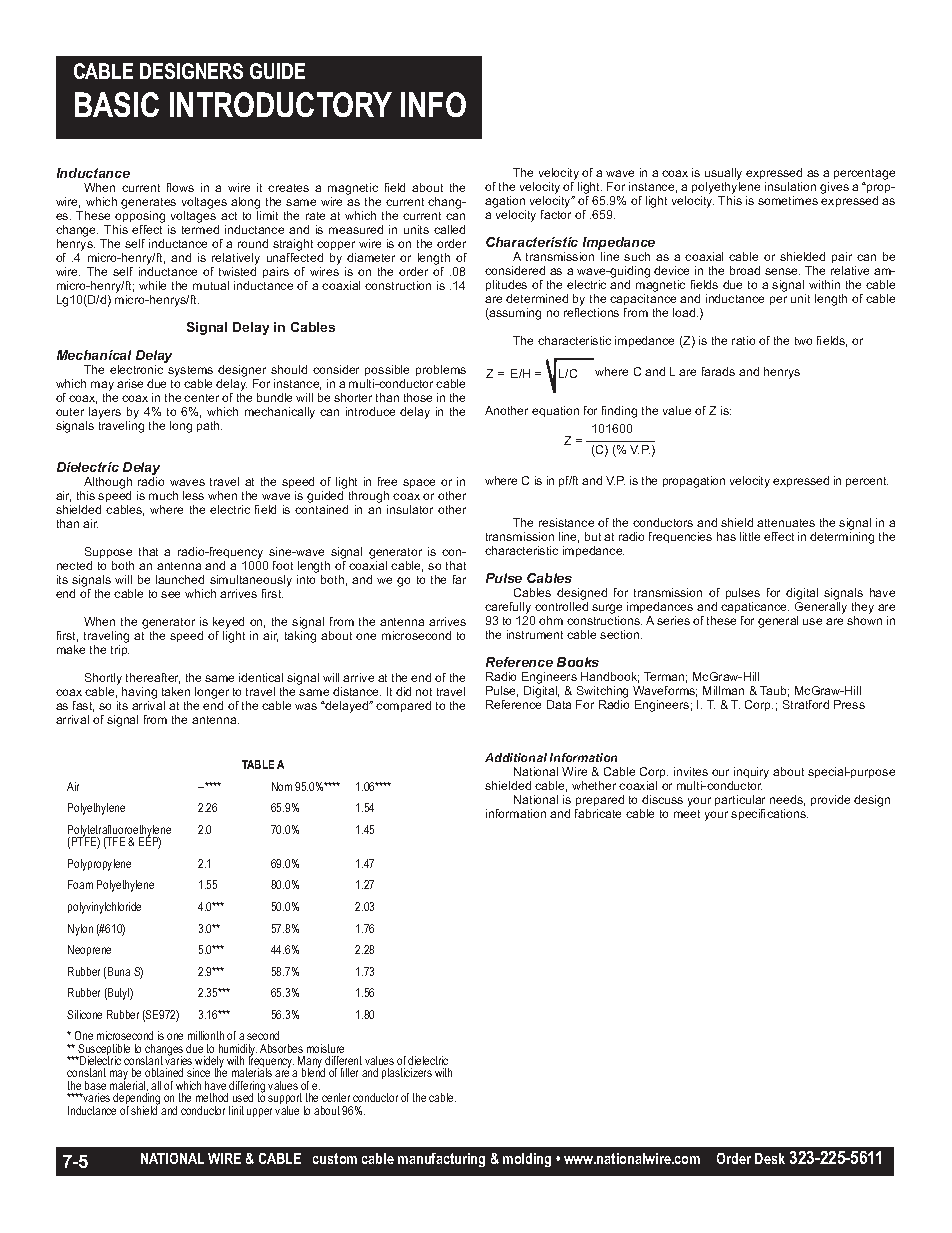 This screenshot has height=1233, width=952. I want to click on carefully, so click(509, 609).
